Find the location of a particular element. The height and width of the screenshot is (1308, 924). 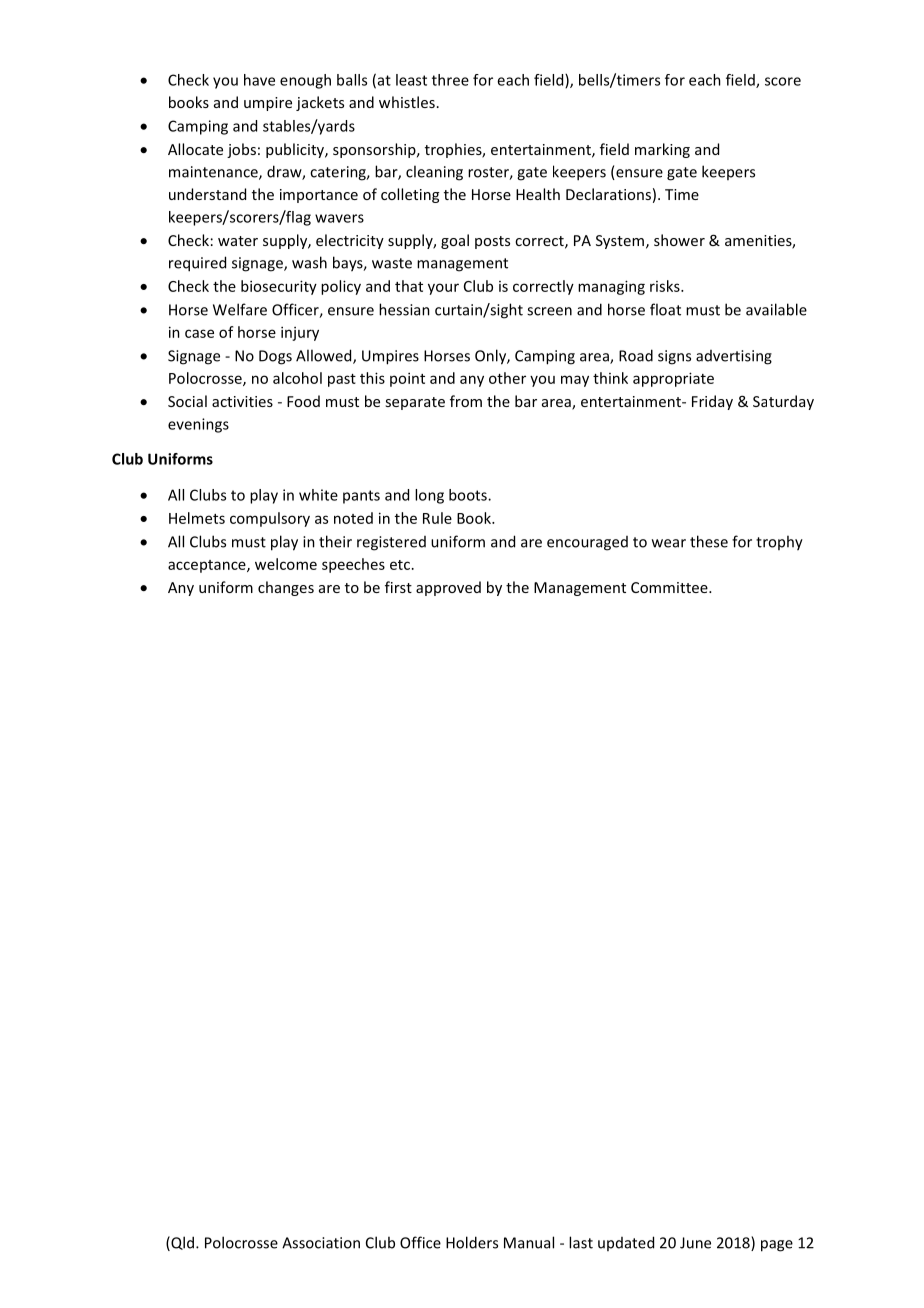

Holders is located at coordinates (472, 1242).
